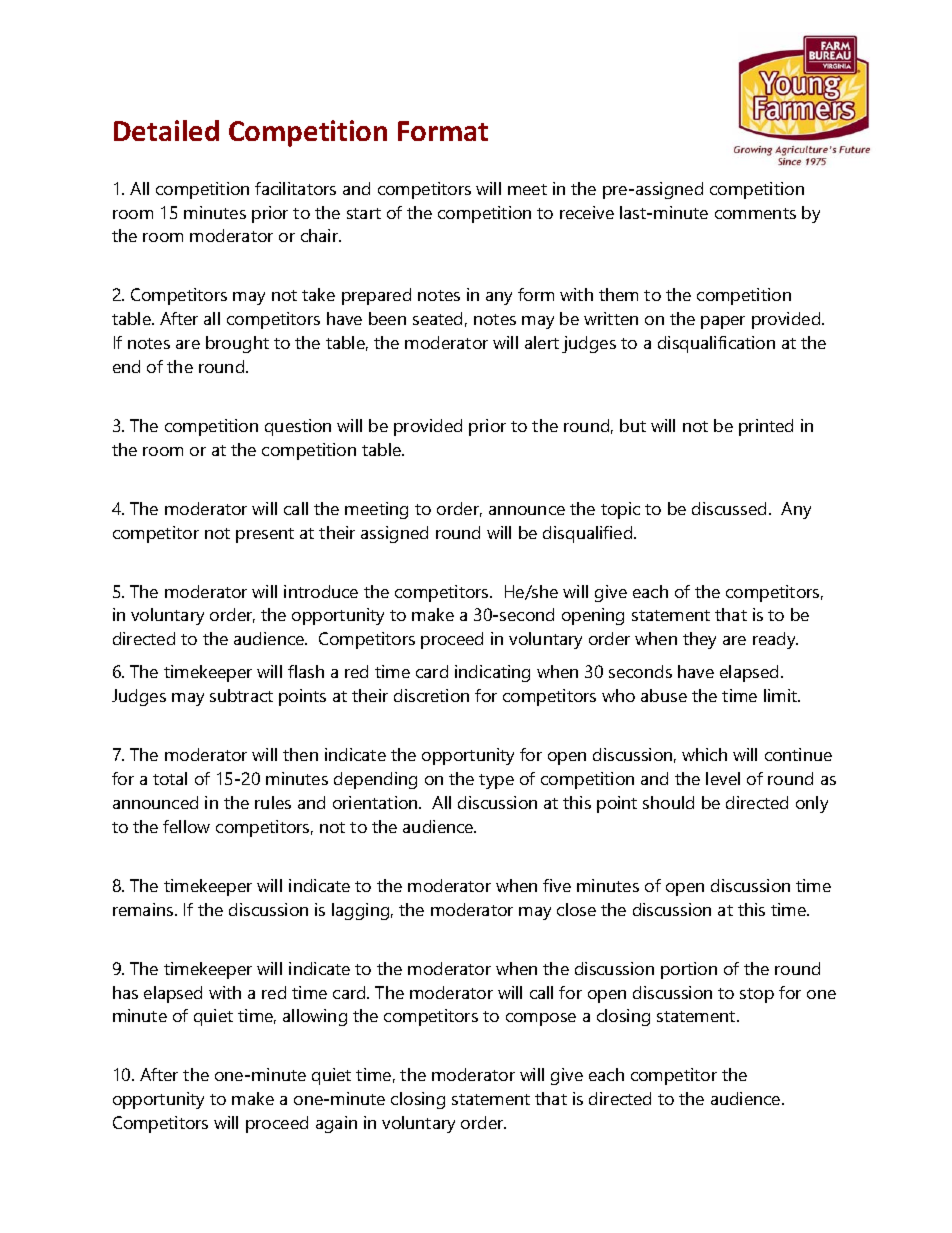 The width and height of the screenshot is (952, 1233). I want to click on alert, so click(542, 342).
